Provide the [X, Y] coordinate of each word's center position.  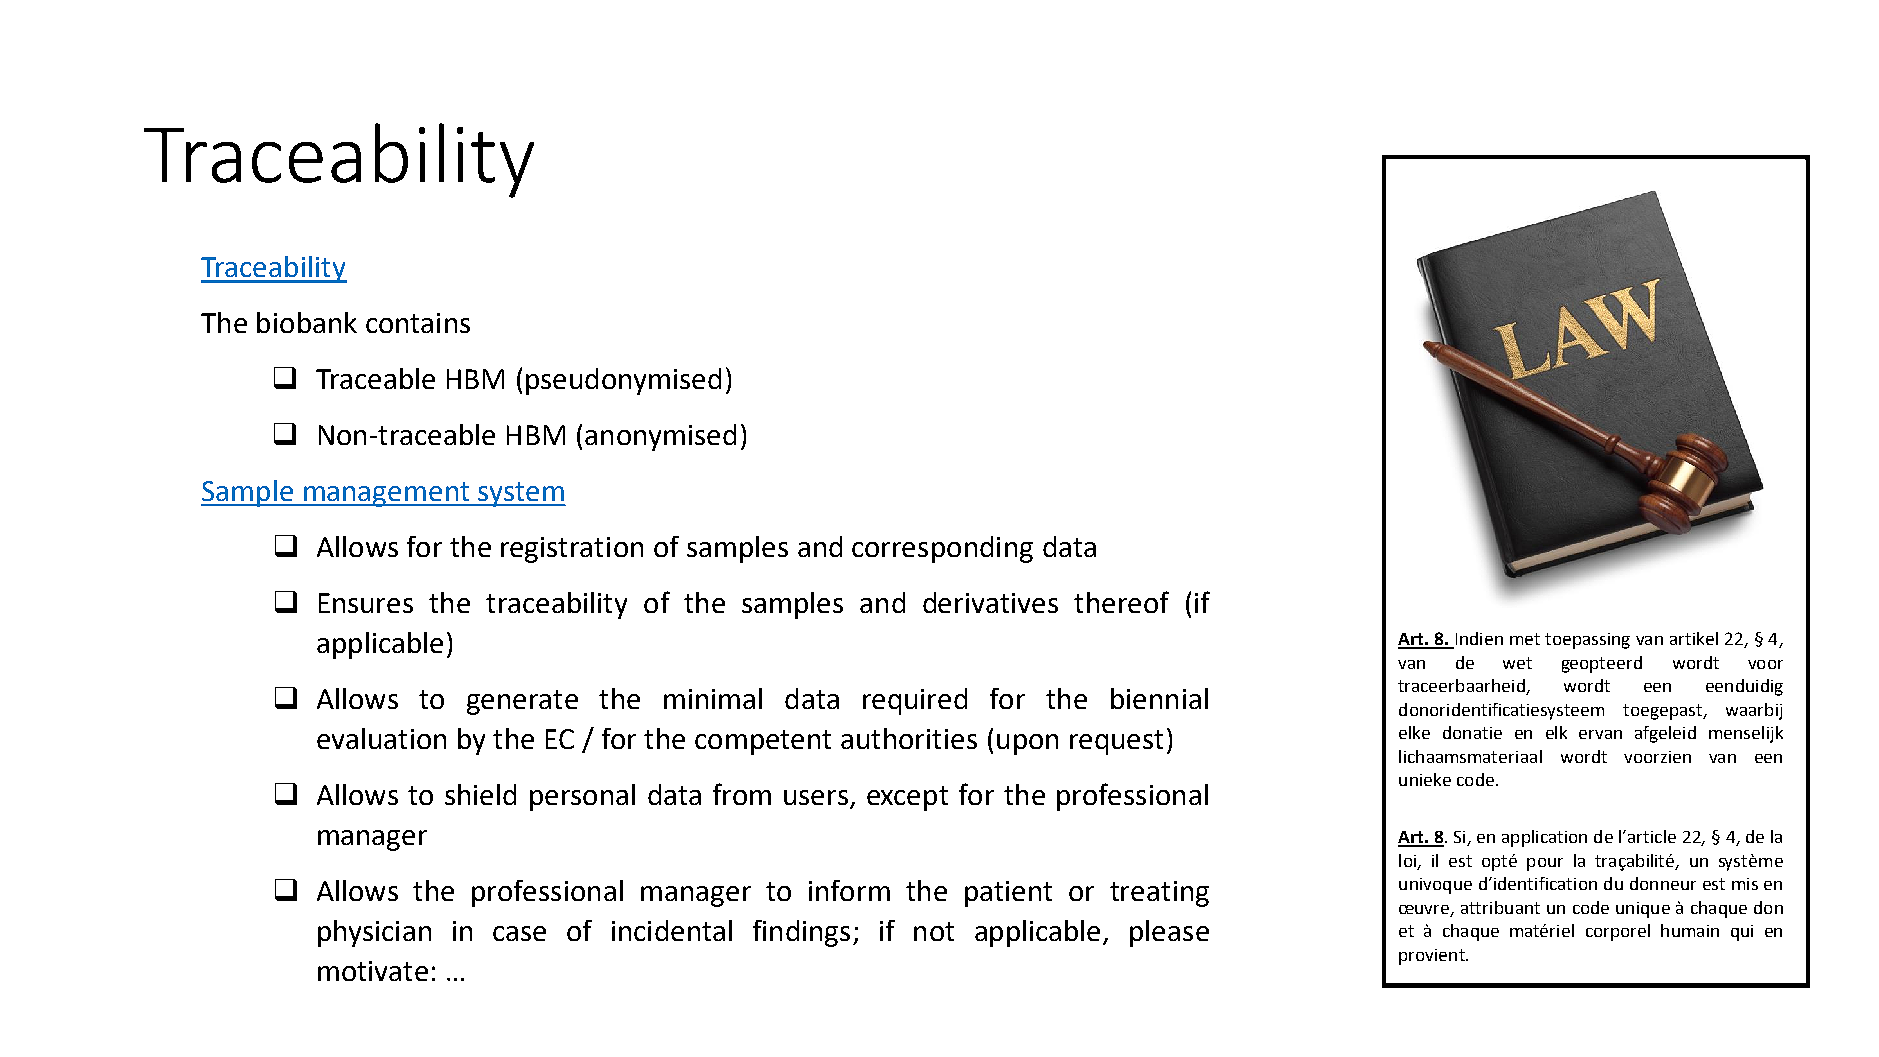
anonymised [660, 437]
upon [1027, 744]
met [1525, 639]
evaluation [381, 738]
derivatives [990, 602]
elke [1414, 732]
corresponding [942, 549]
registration [572, 550]
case [519, 933]
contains [418, 323]
